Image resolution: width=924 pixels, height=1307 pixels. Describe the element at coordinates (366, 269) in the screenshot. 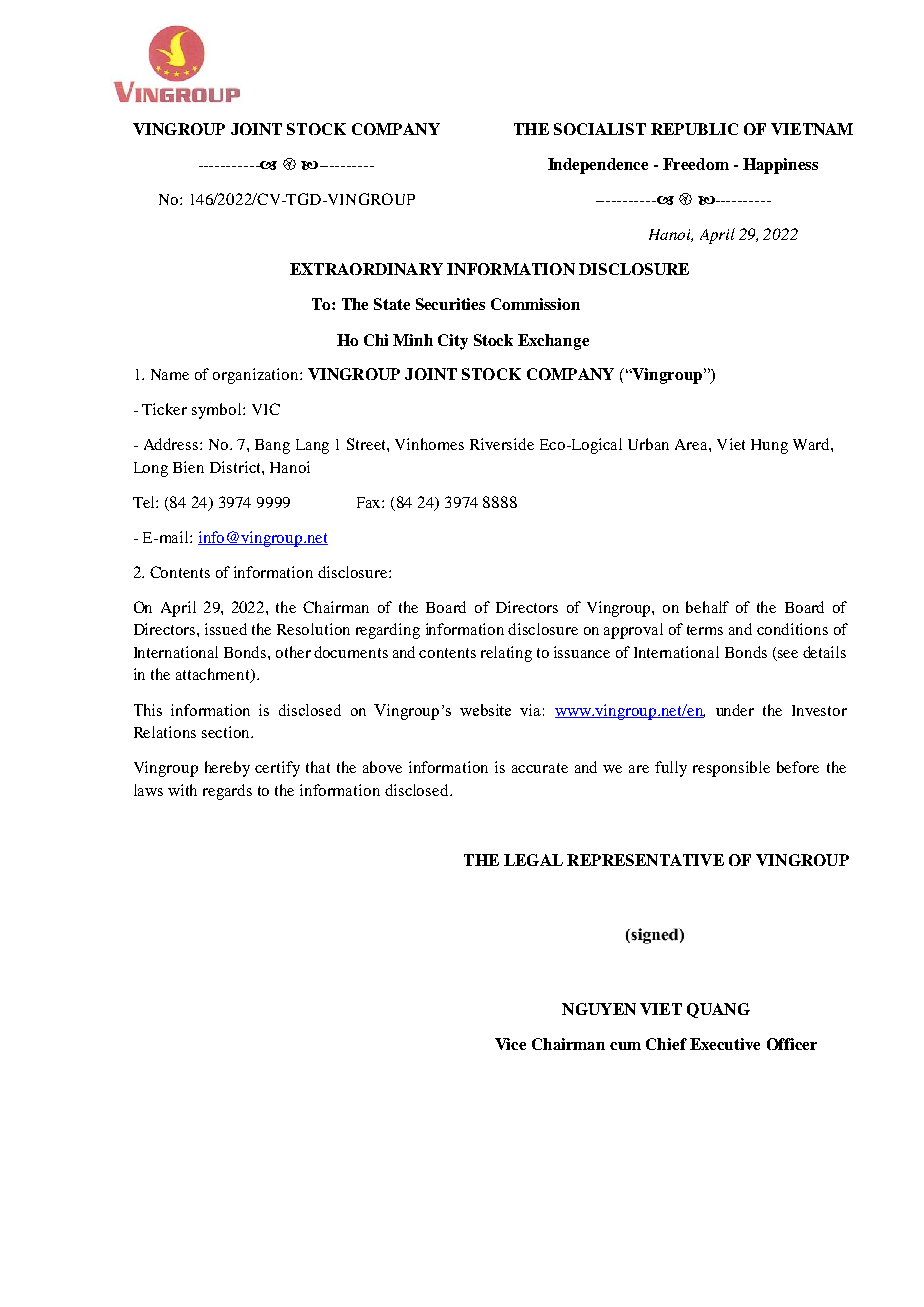

I see `EXTRAORDINARY` at that location.
